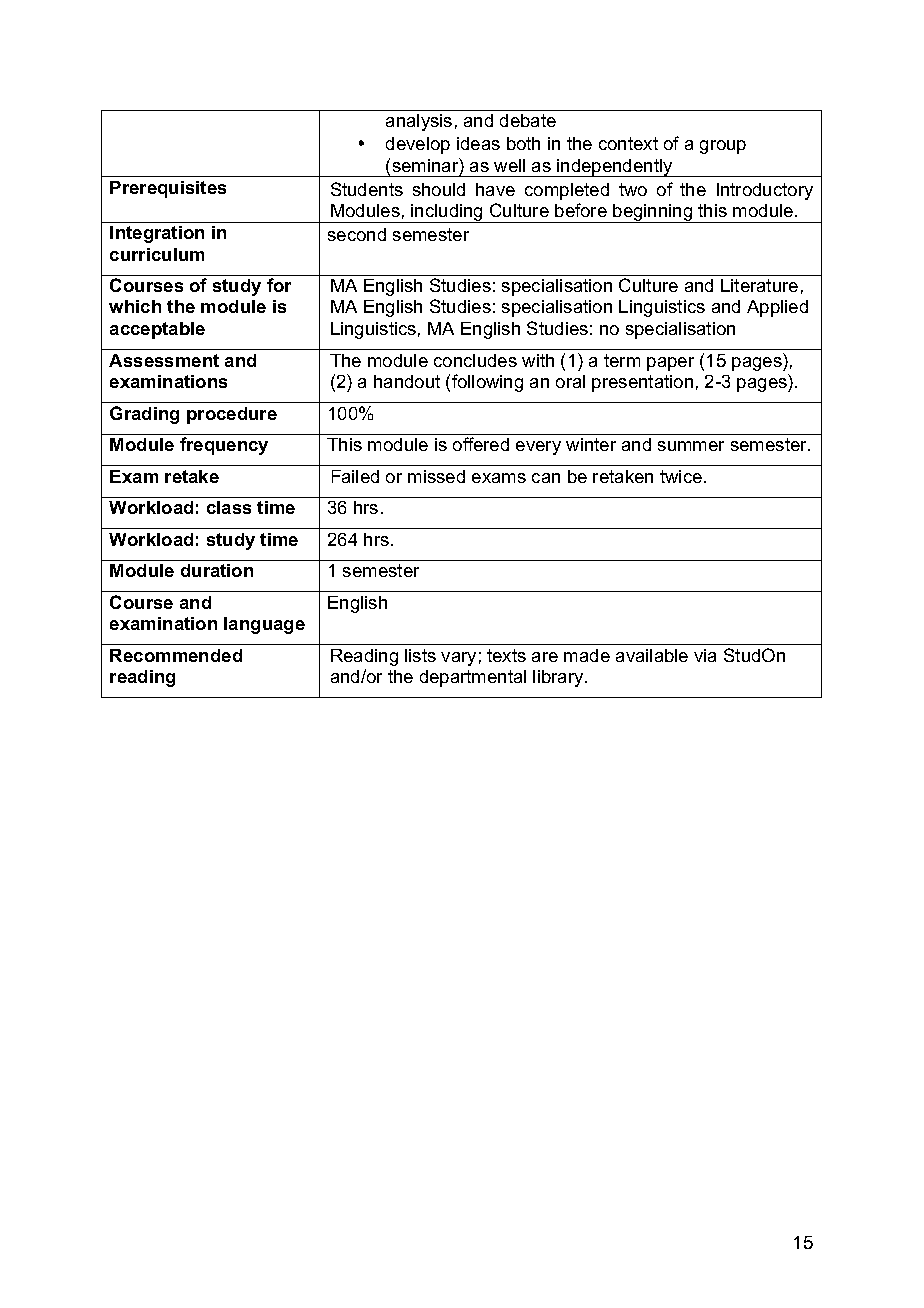  Describe the element at coordinates (176, 655) in the screenshot. I see `Recommended` at that location.
